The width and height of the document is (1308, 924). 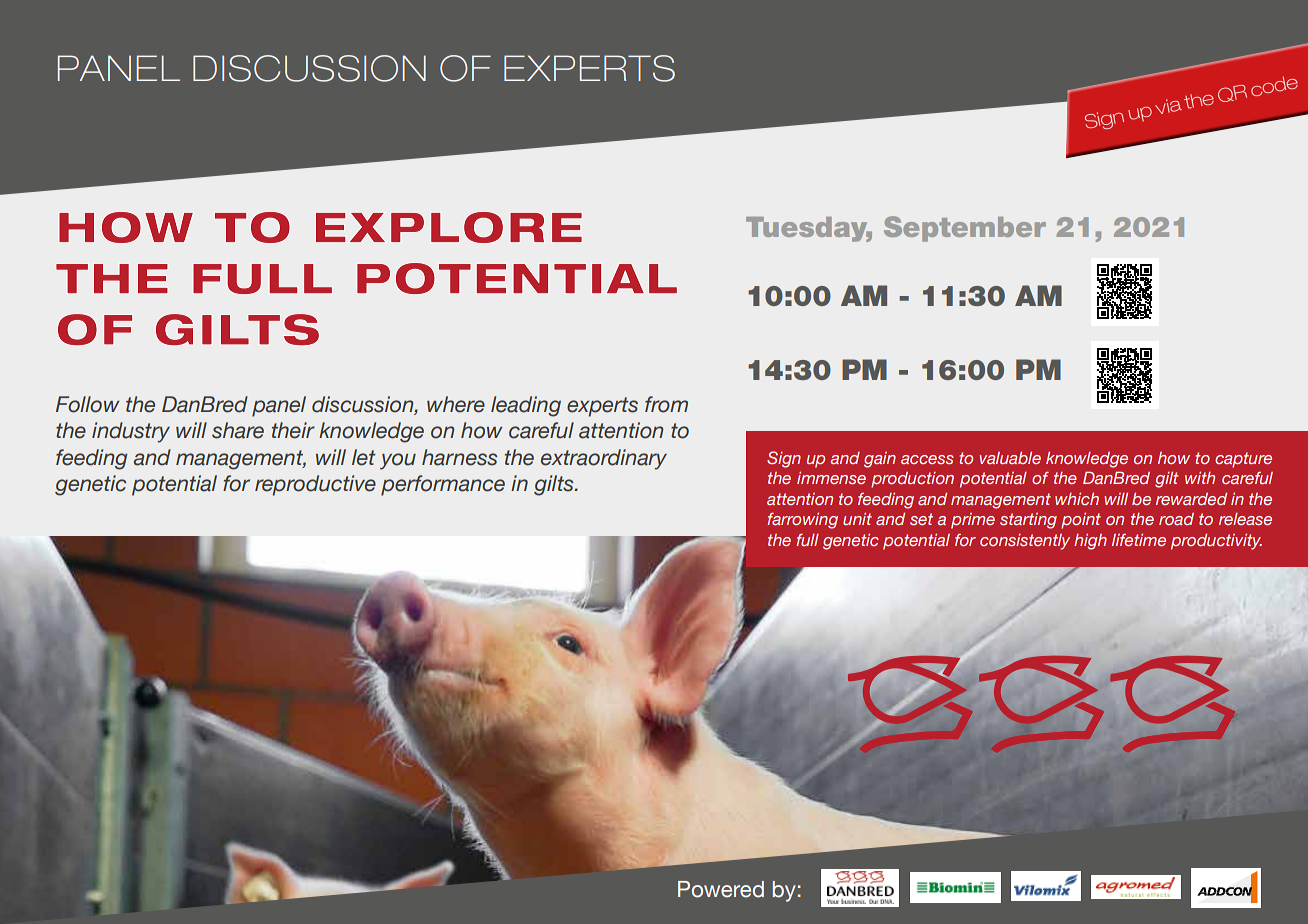 I want to click on share, so click(x=238, y=430).
